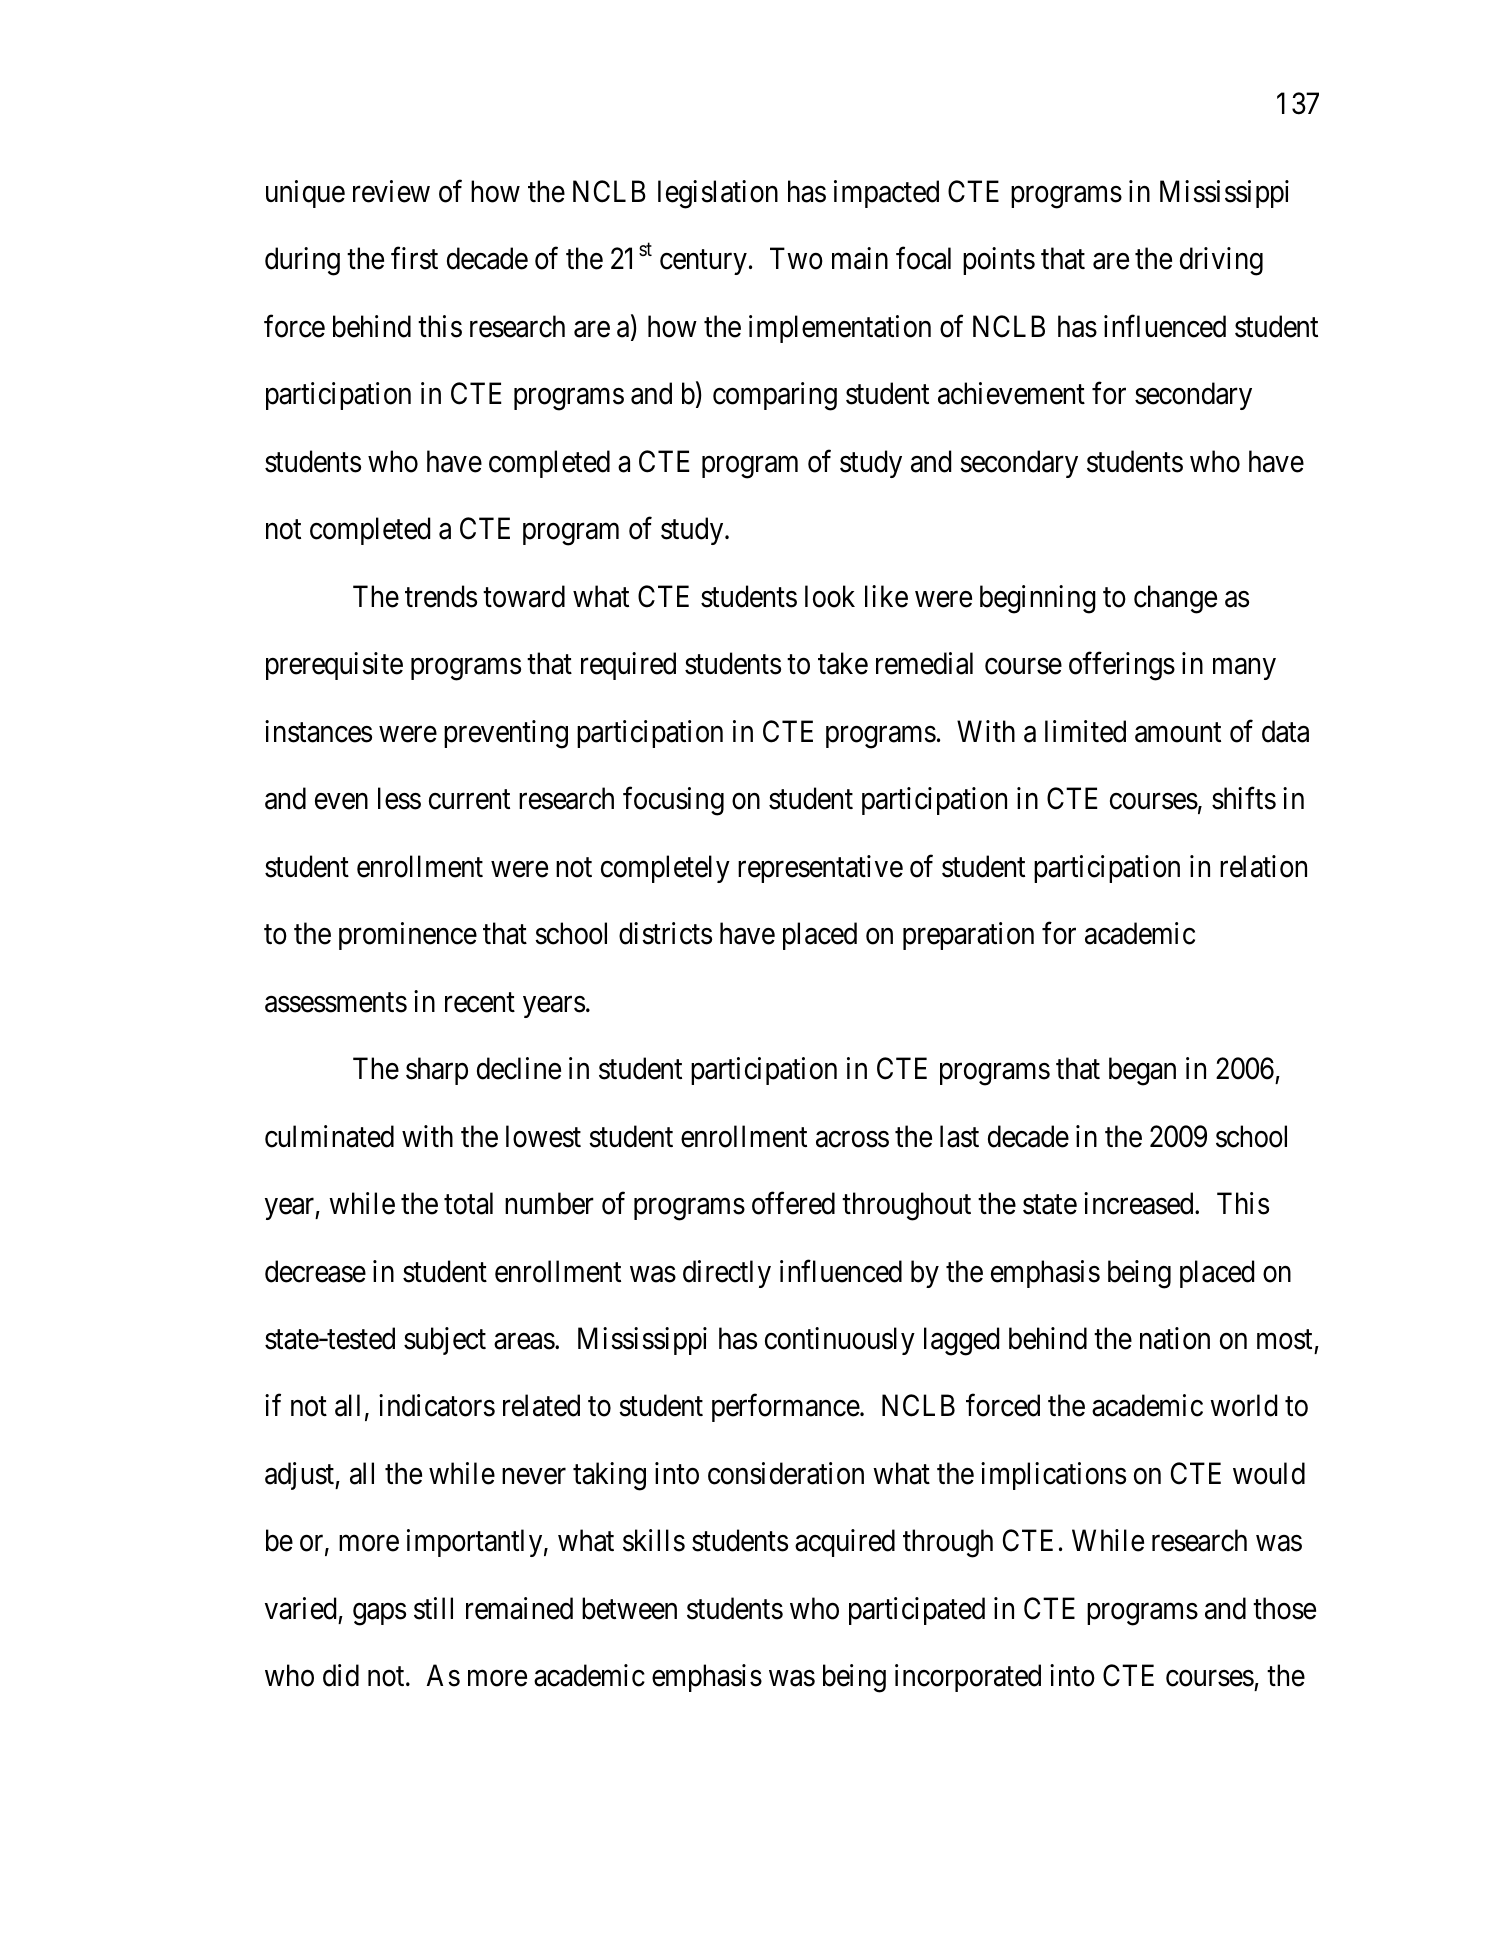  Describe the element at coordinates (1221, 261) in the page. I see `driving` at that location.
